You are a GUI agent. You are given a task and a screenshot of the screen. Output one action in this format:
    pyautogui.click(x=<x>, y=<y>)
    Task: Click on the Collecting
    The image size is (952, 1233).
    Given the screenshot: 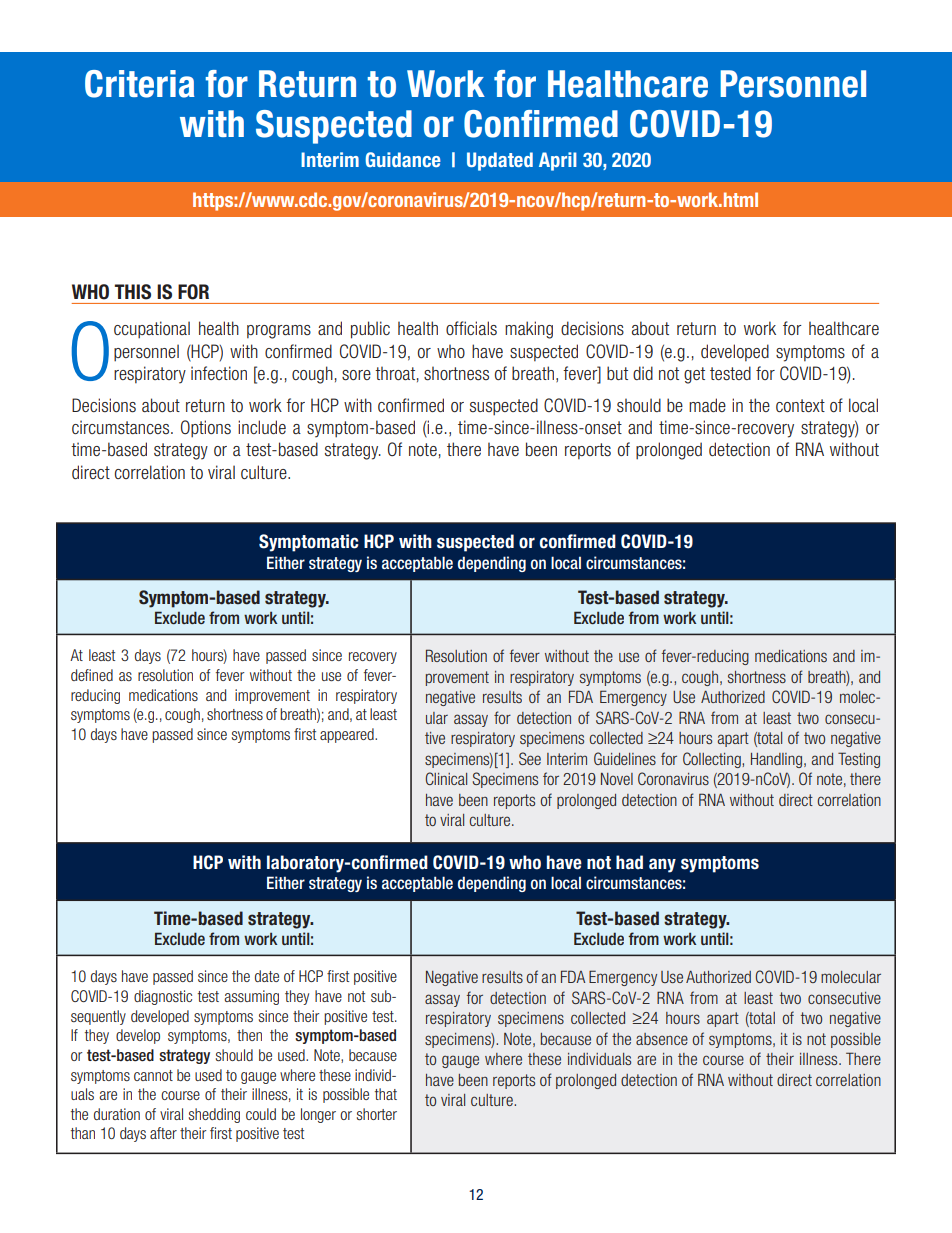 What is the action you would take?
    pyautogui.click(x=713, y=760)
